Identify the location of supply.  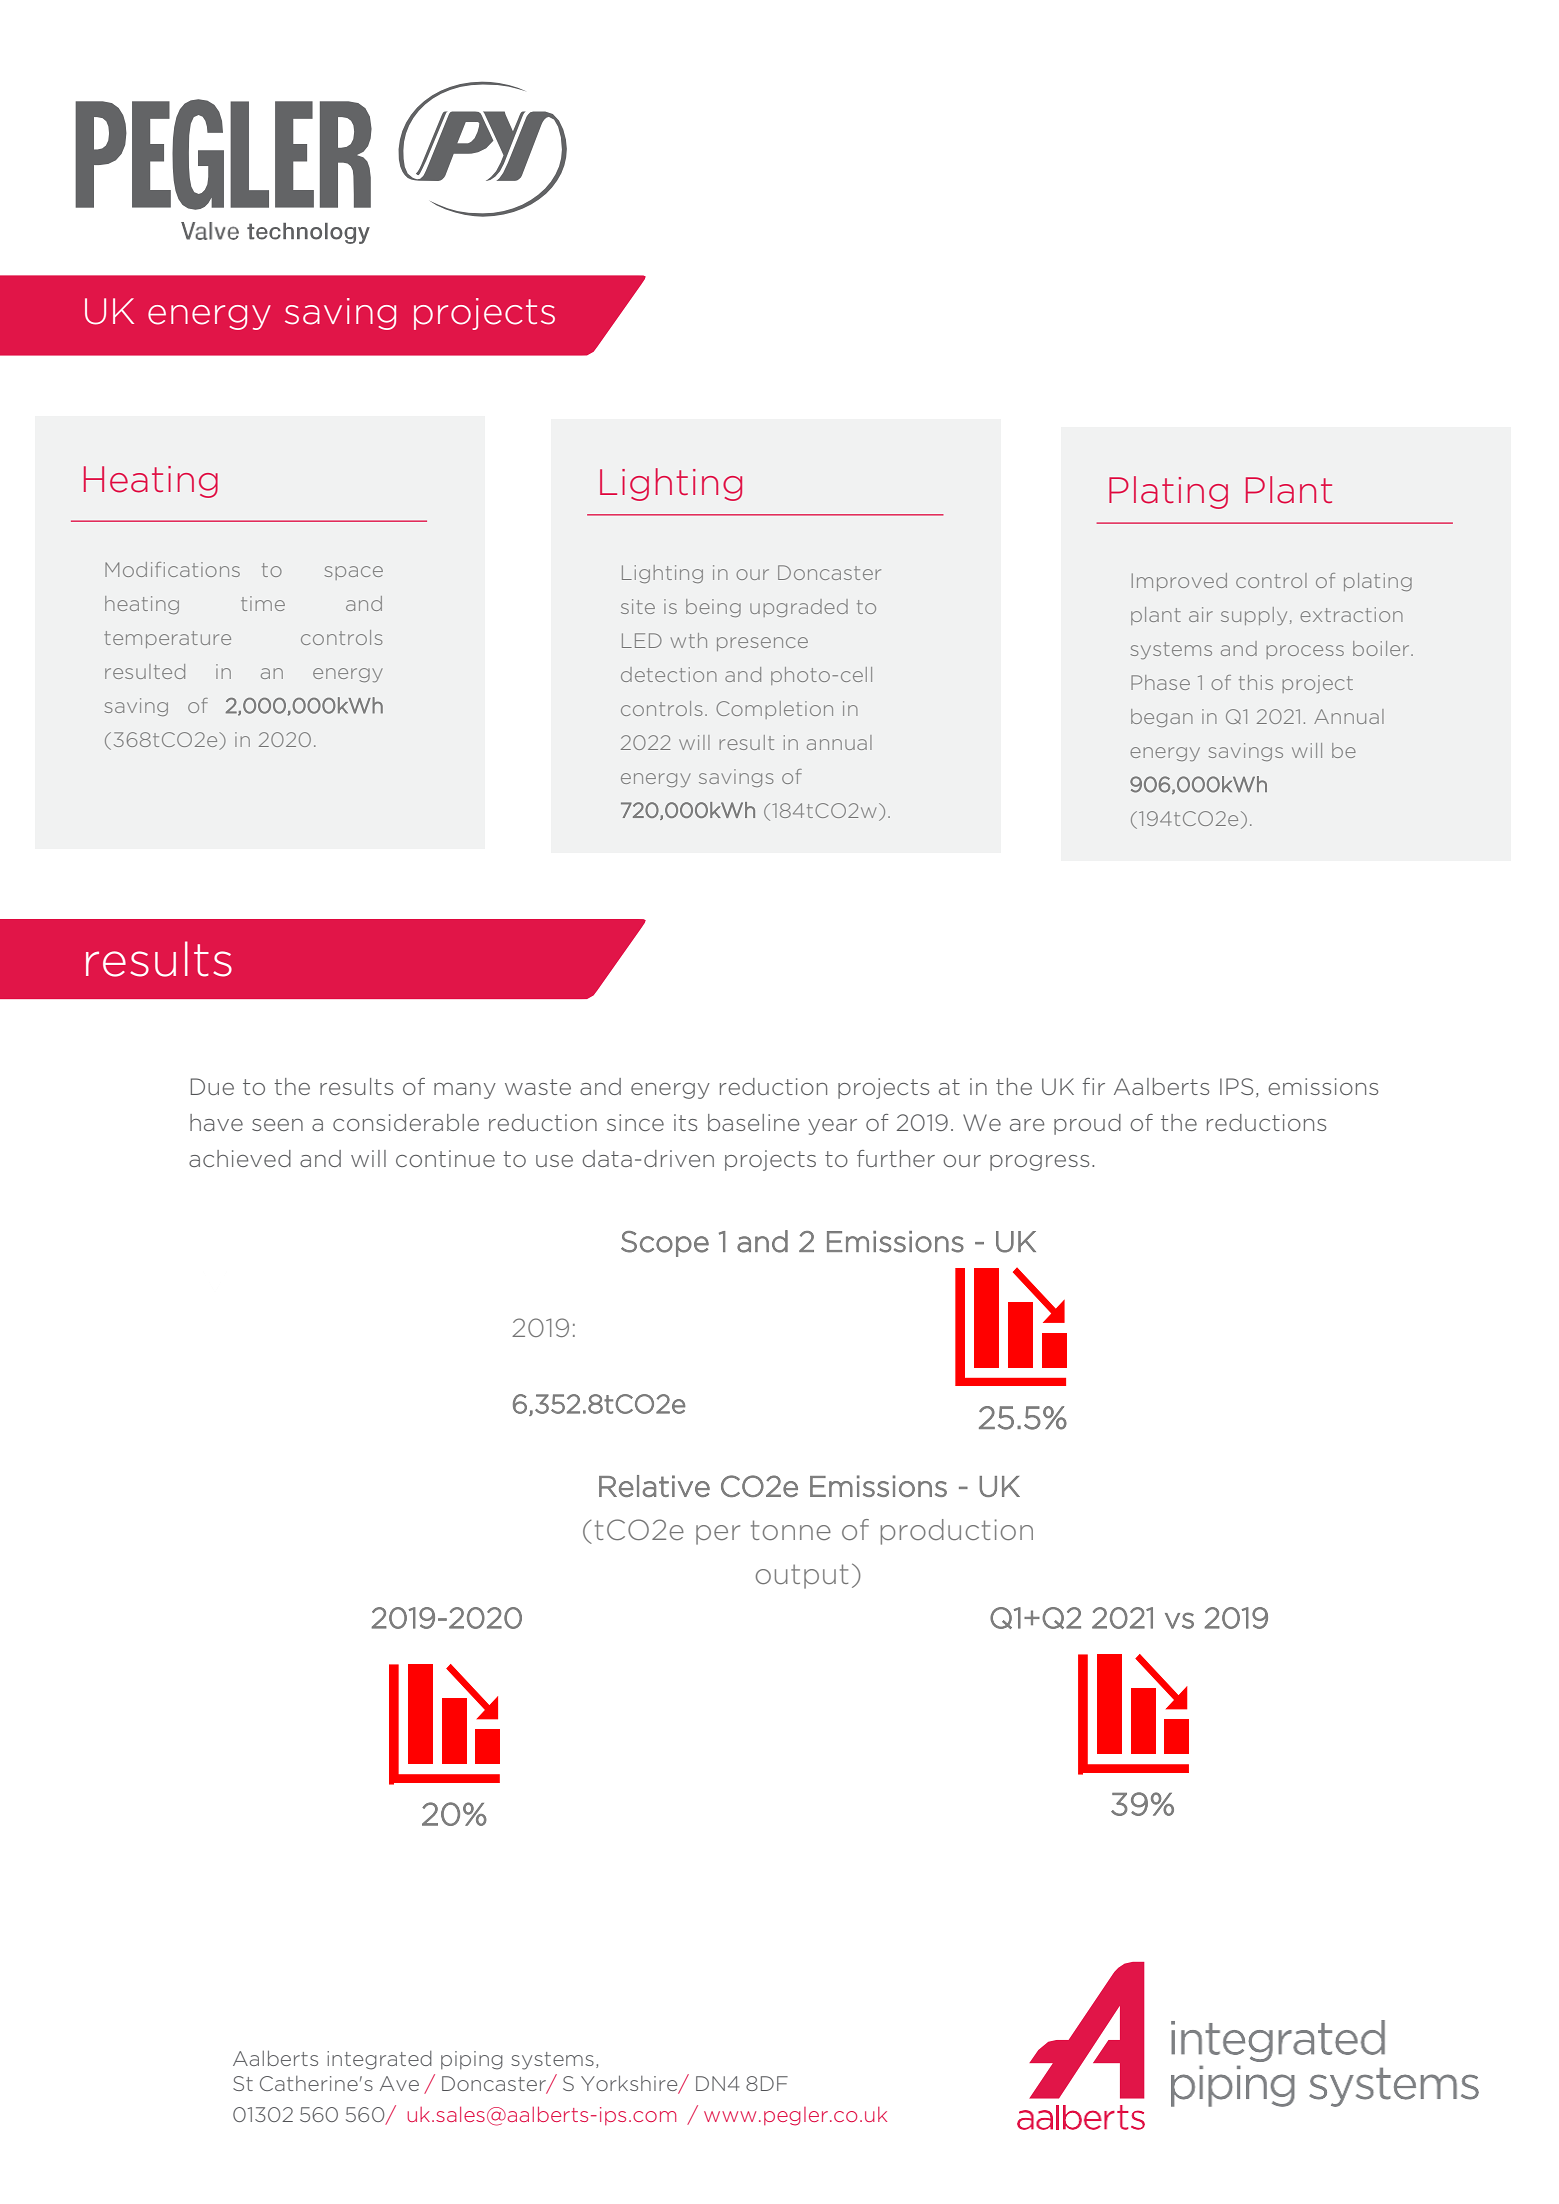
(1254, 616).
